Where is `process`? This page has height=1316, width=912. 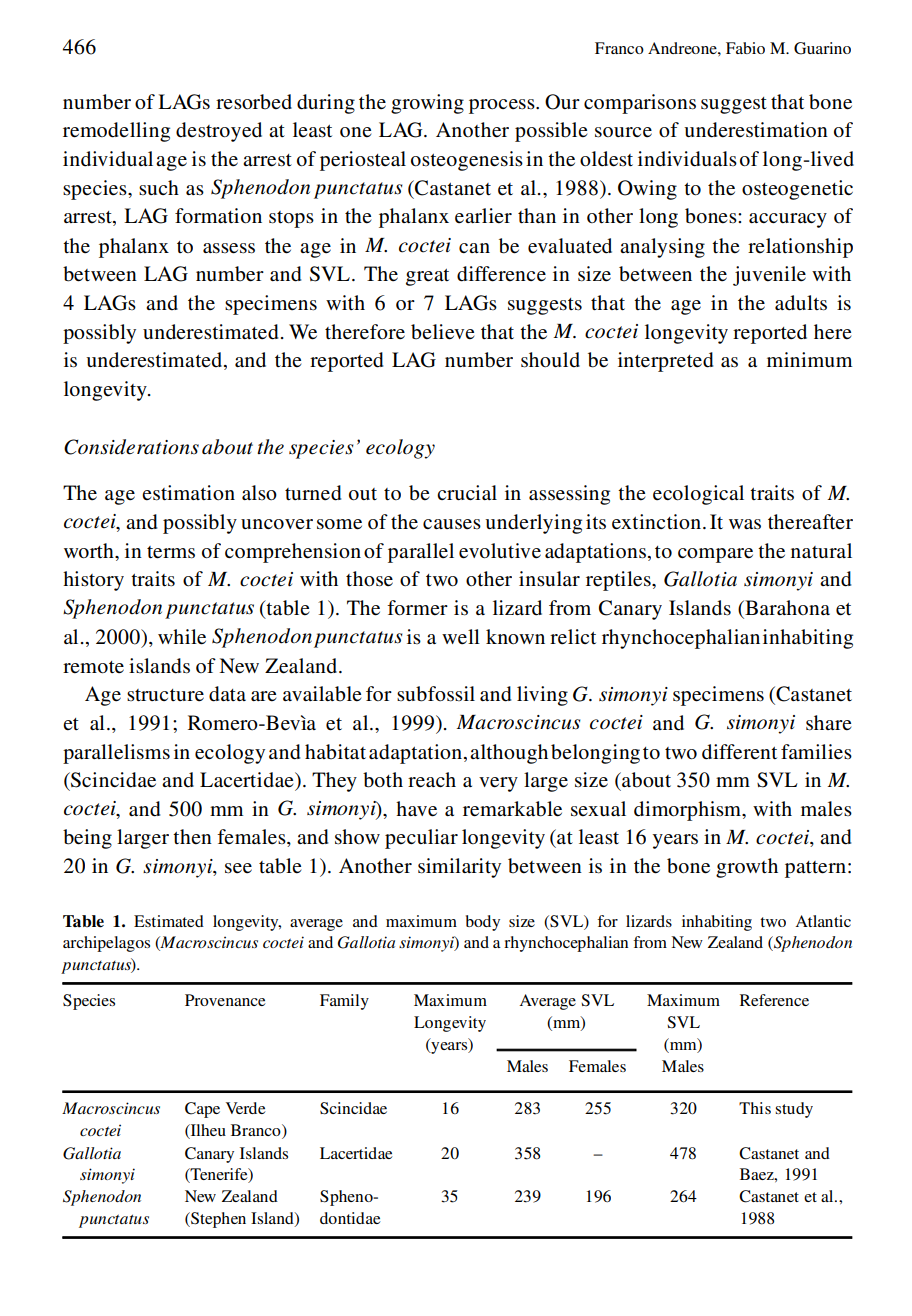 process is located at coordinates (503, 106).
